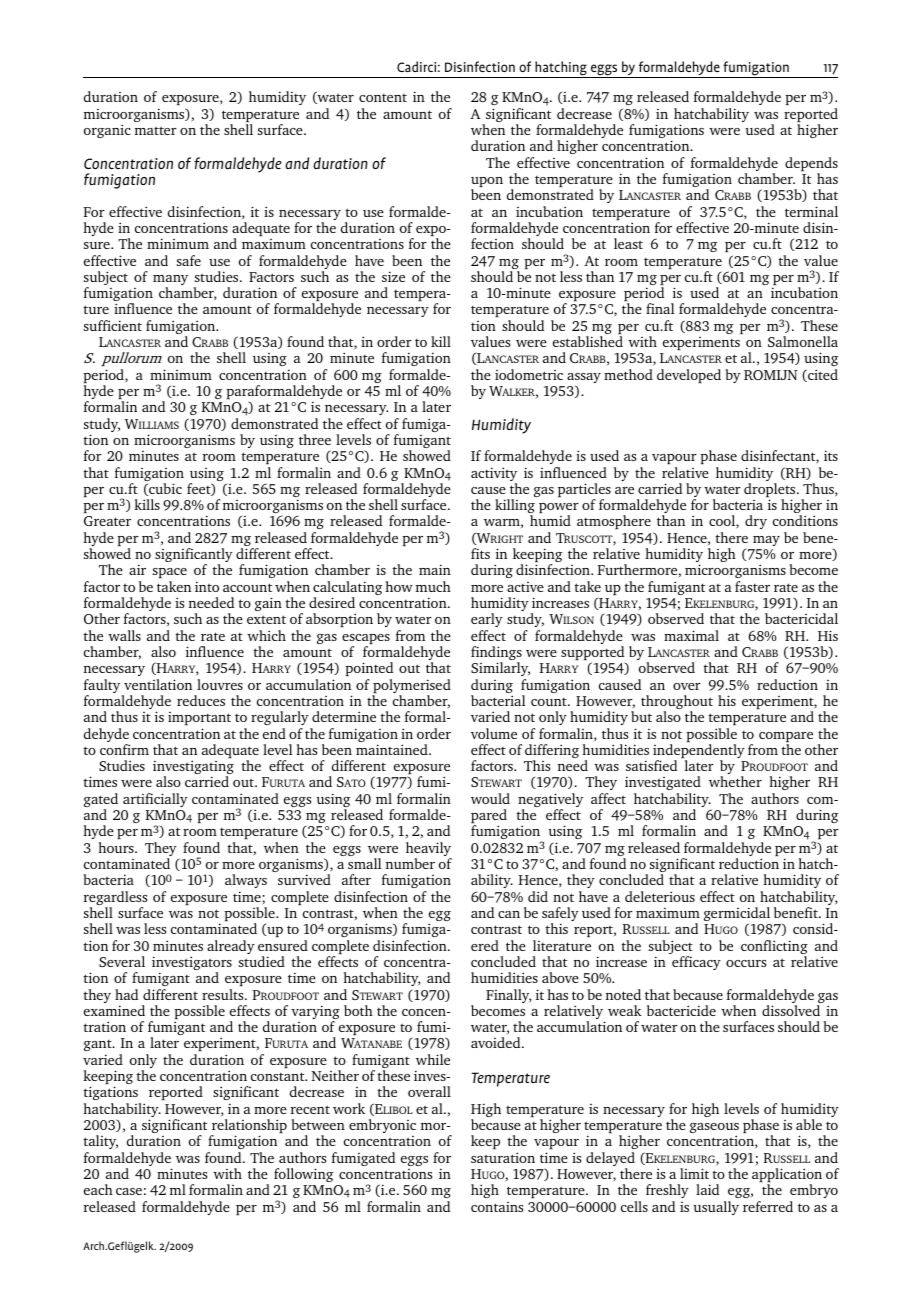 The image size is (924, 1308). Describe the element at coordinates (113, 325) in the screenshot. I see `sufficient` at that location.
